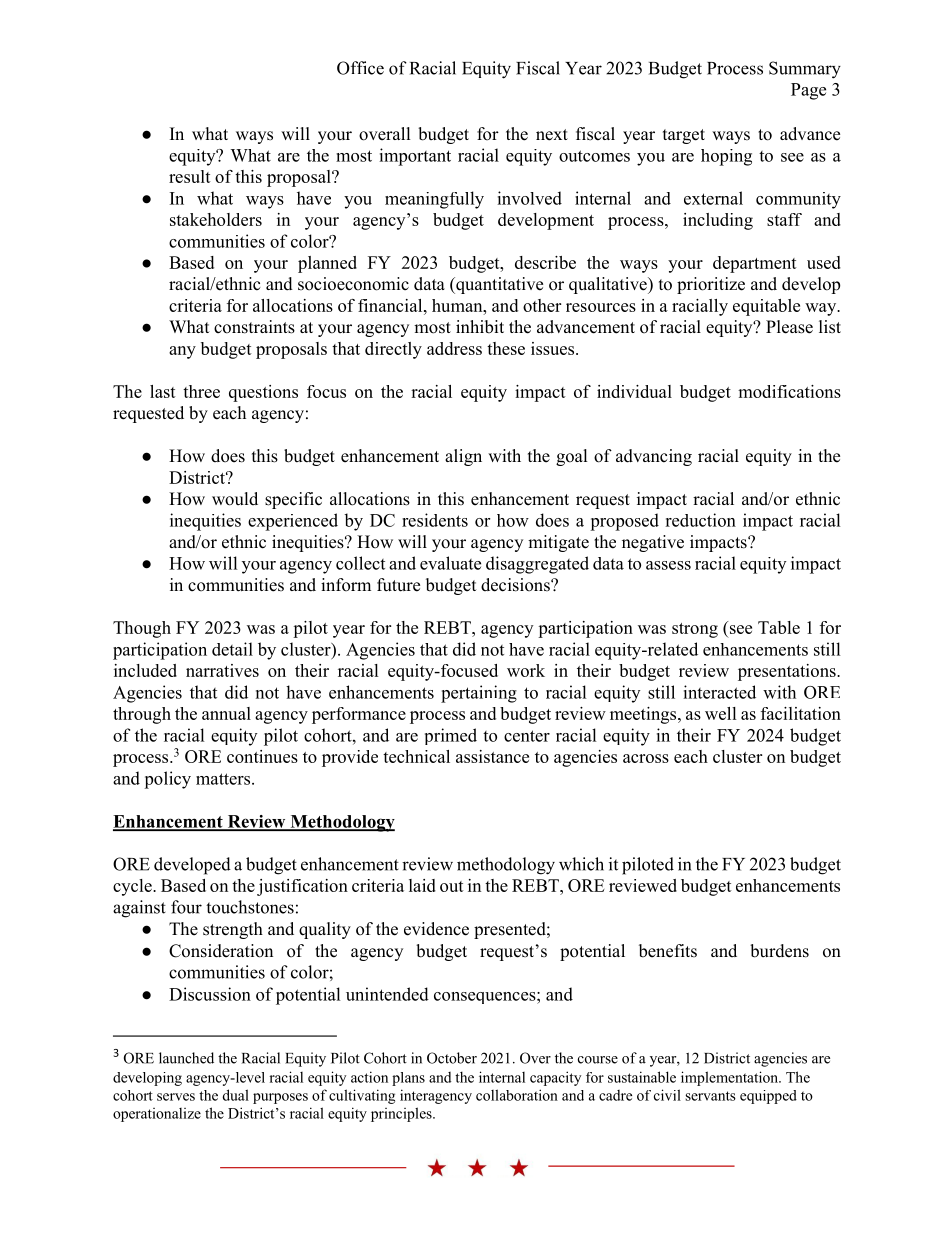 Image resolution: width=952 pixels, height=1233 pixels. Describe the element at coordinates (224, 779) in the document. I see `matters` at that location.
